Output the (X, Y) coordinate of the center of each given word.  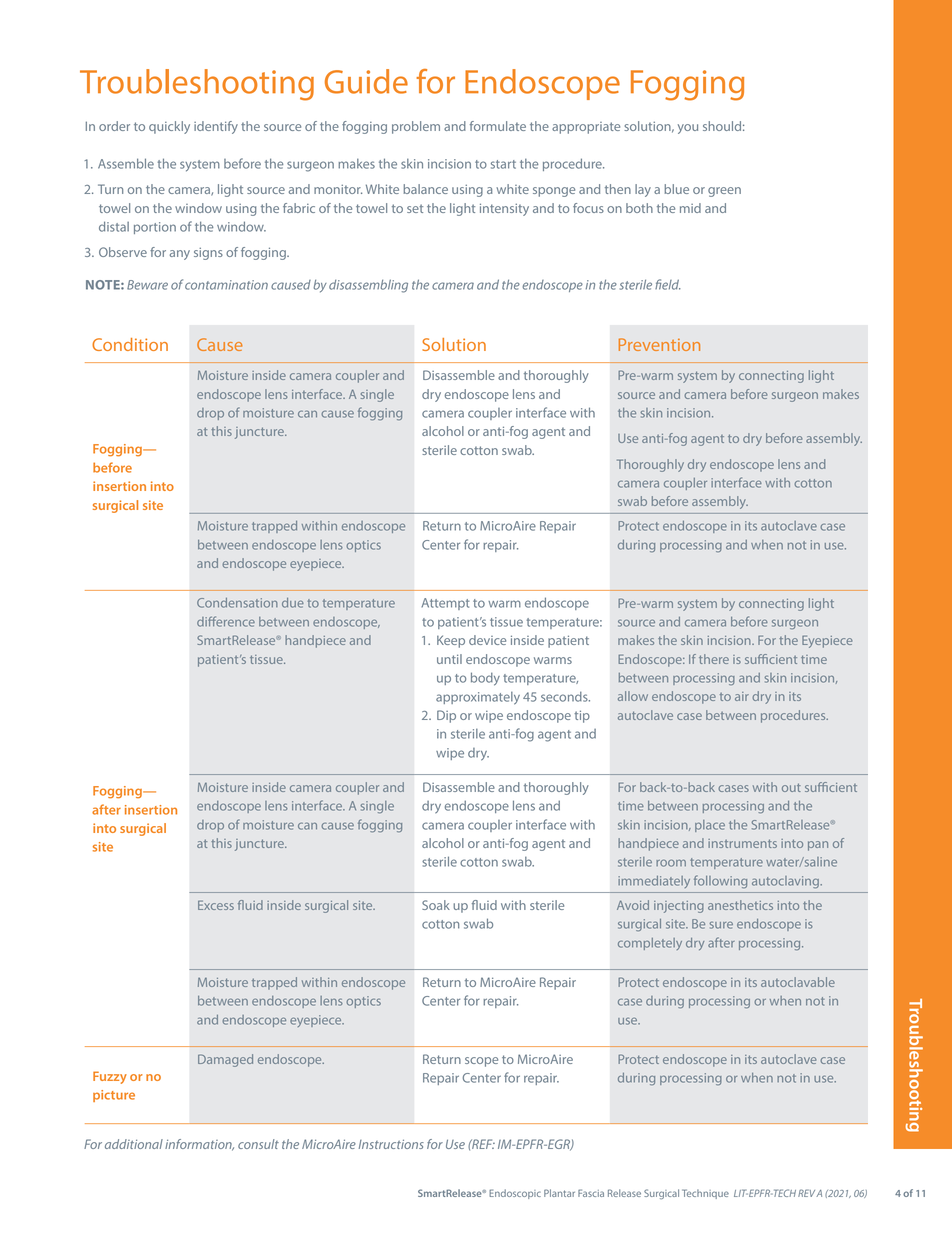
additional (134, 1144)
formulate (498, 126)
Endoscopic (515, 1194)
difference (226, 621)
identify (216, 127)
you (688, 129)
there (714, 659)
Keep (451, 641)
